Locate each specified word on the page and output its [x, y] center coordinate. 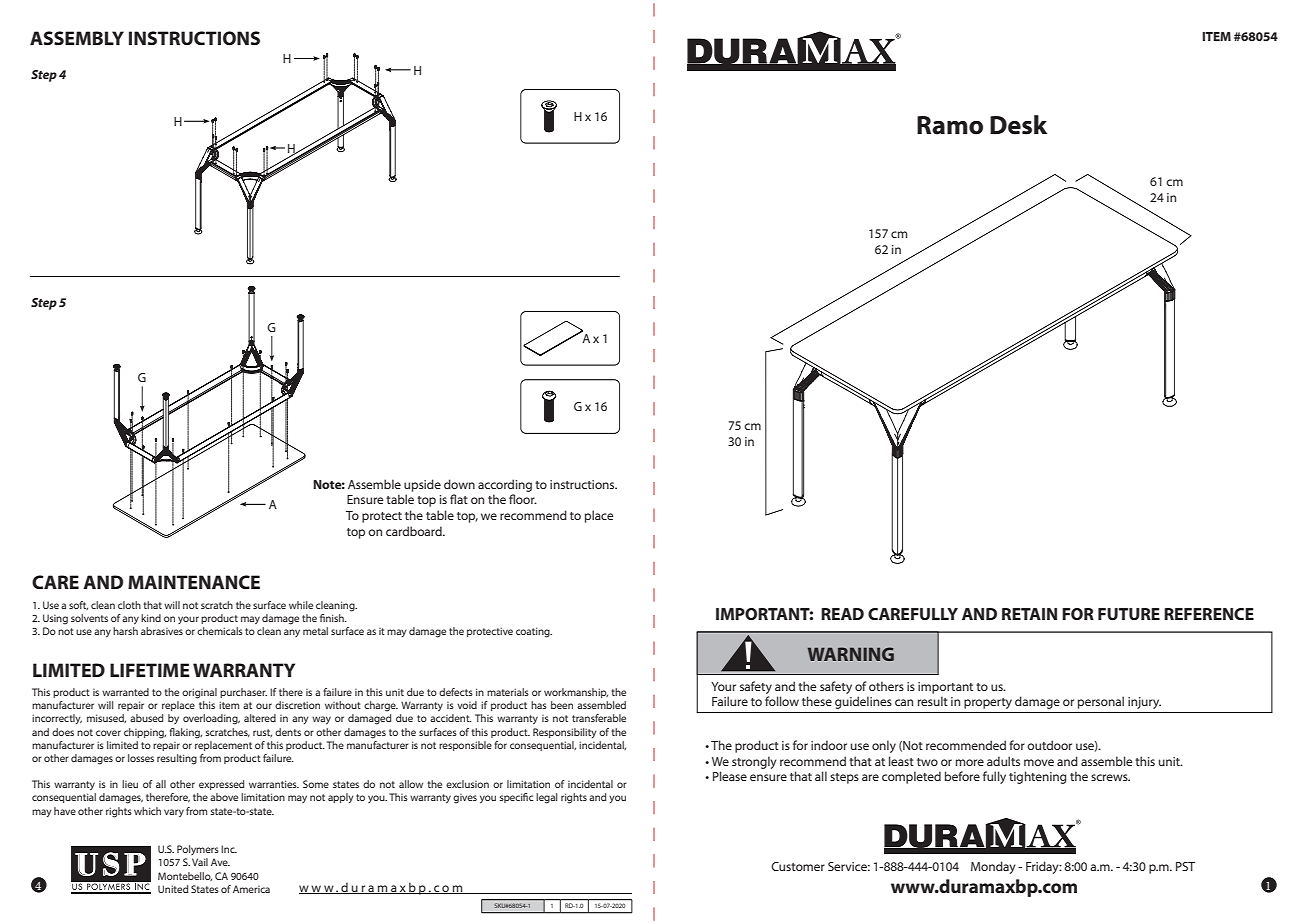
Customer [798, 866]
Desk [1018, 125]
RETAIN [1029, 614]
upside [422, 485]
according [505, 485]
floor [523, 499]
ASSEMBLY [77, 38]
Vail [200, 862]
